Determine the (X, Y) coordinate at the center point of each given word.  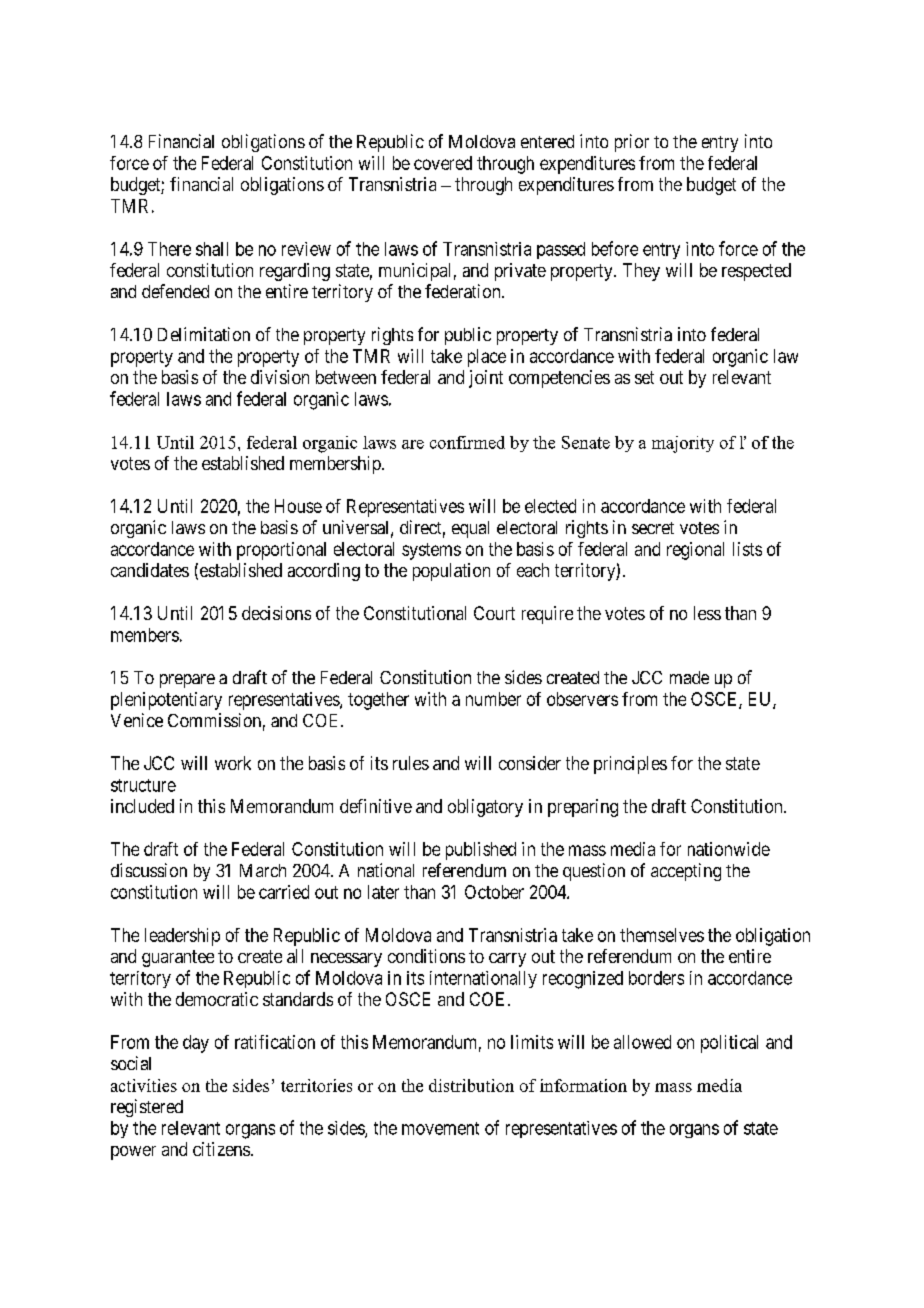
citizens (221, 1149)
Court (494, 613)
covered (443, 163)
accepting (686, 872)
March (263, 870)
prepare (187, 681)
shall (212, 249)
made (689, 677)
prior (632, 143)
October (494, 892)
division (280, 377)
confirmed (467, 442)
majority (683, 444)
